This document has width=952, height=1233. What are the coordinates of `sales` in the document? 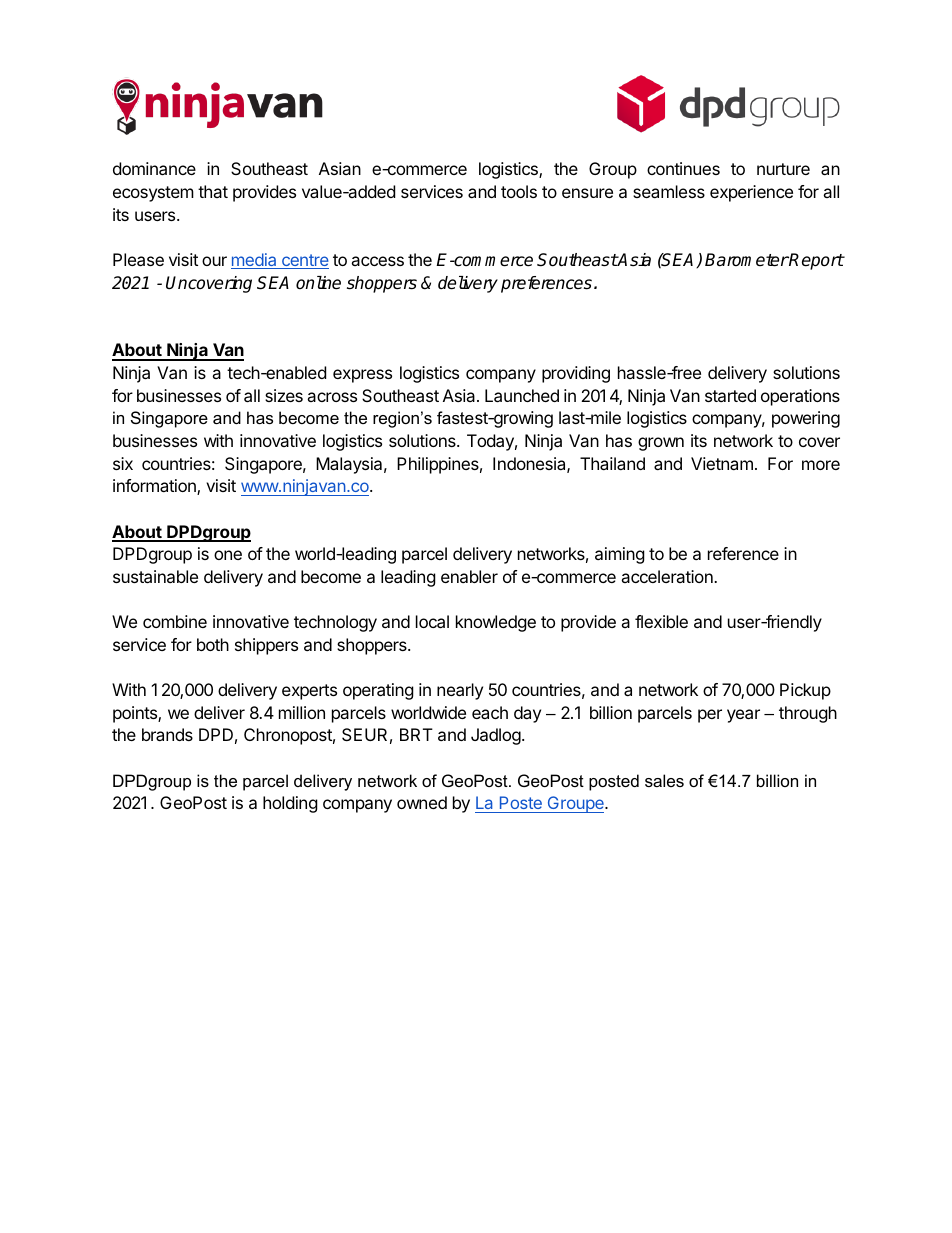 It's located at (664, 780).
